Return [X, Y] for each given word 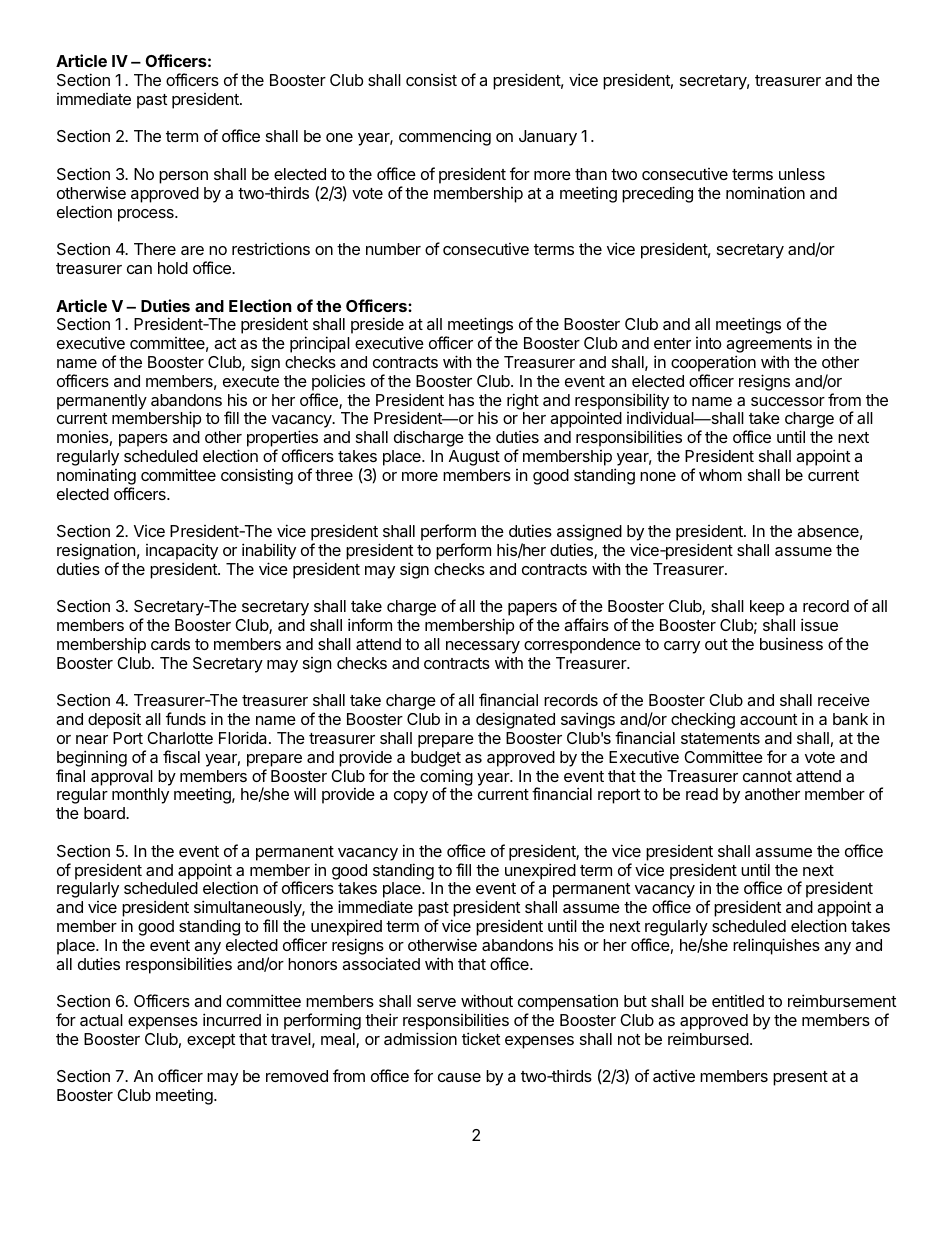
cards [170, 644]
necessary [483, 647]
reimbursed [708, 1038]
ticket [481, 1038]
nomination [765, 192]
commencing [445, 138]
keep [767, 608]
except [211, 1041]
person [183, 177]
